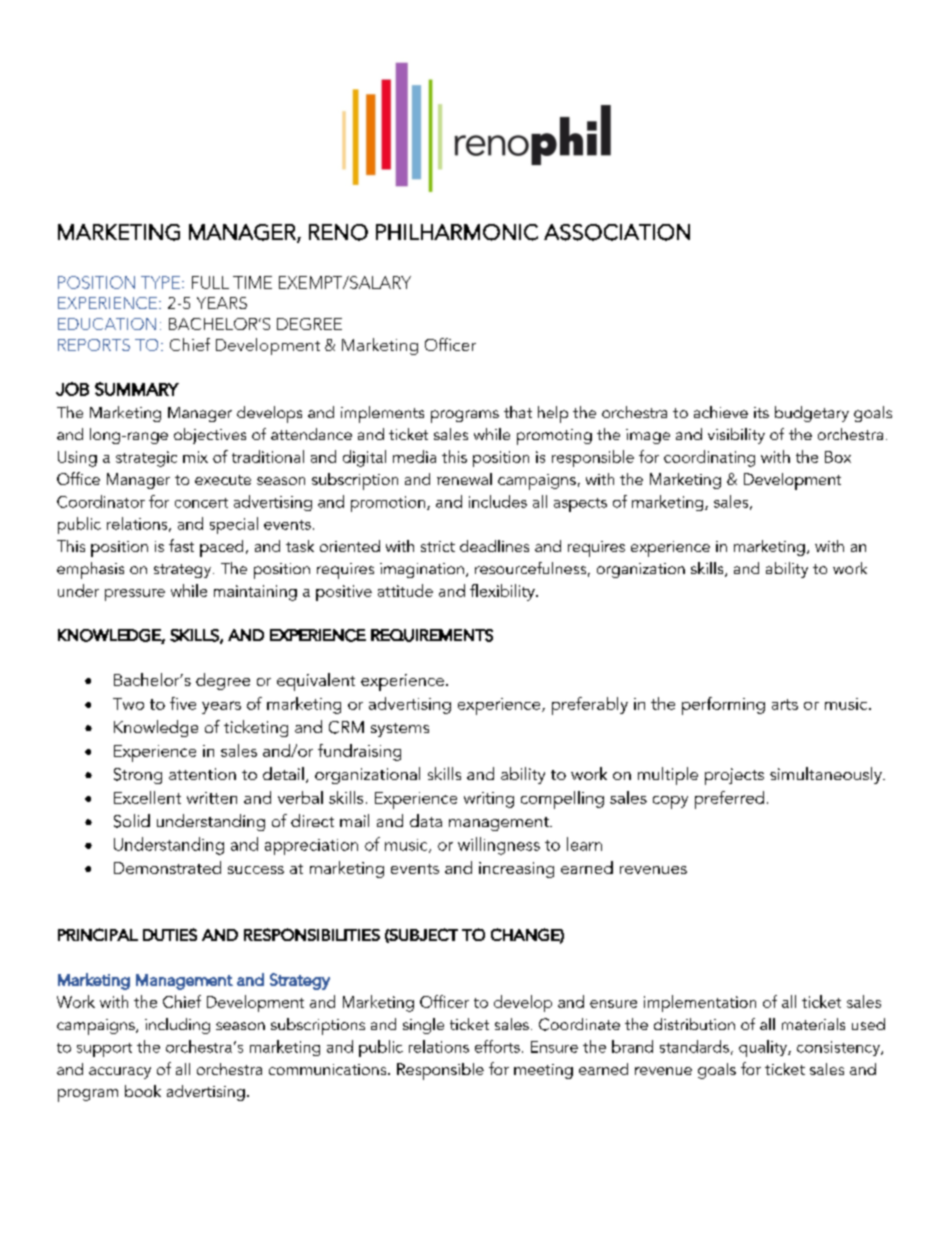 Image resolution: width=952 pixels, height=1233 pixels. What do you see at coordinates (183, 703) in the document?
I see `five` at bounding box center [183, 703].
